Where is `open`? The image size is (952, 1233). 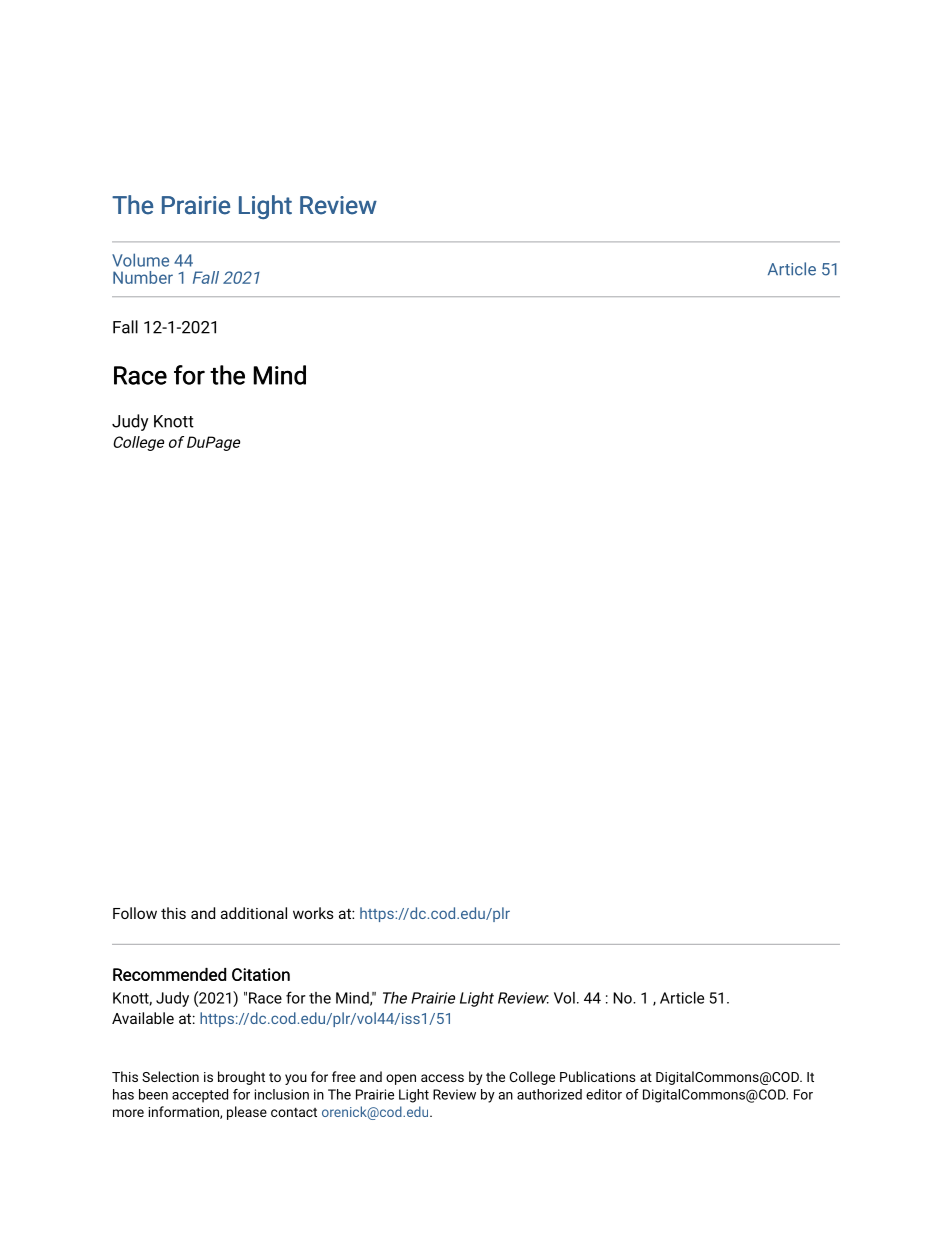 open is located at coordinates (401, 1079).
